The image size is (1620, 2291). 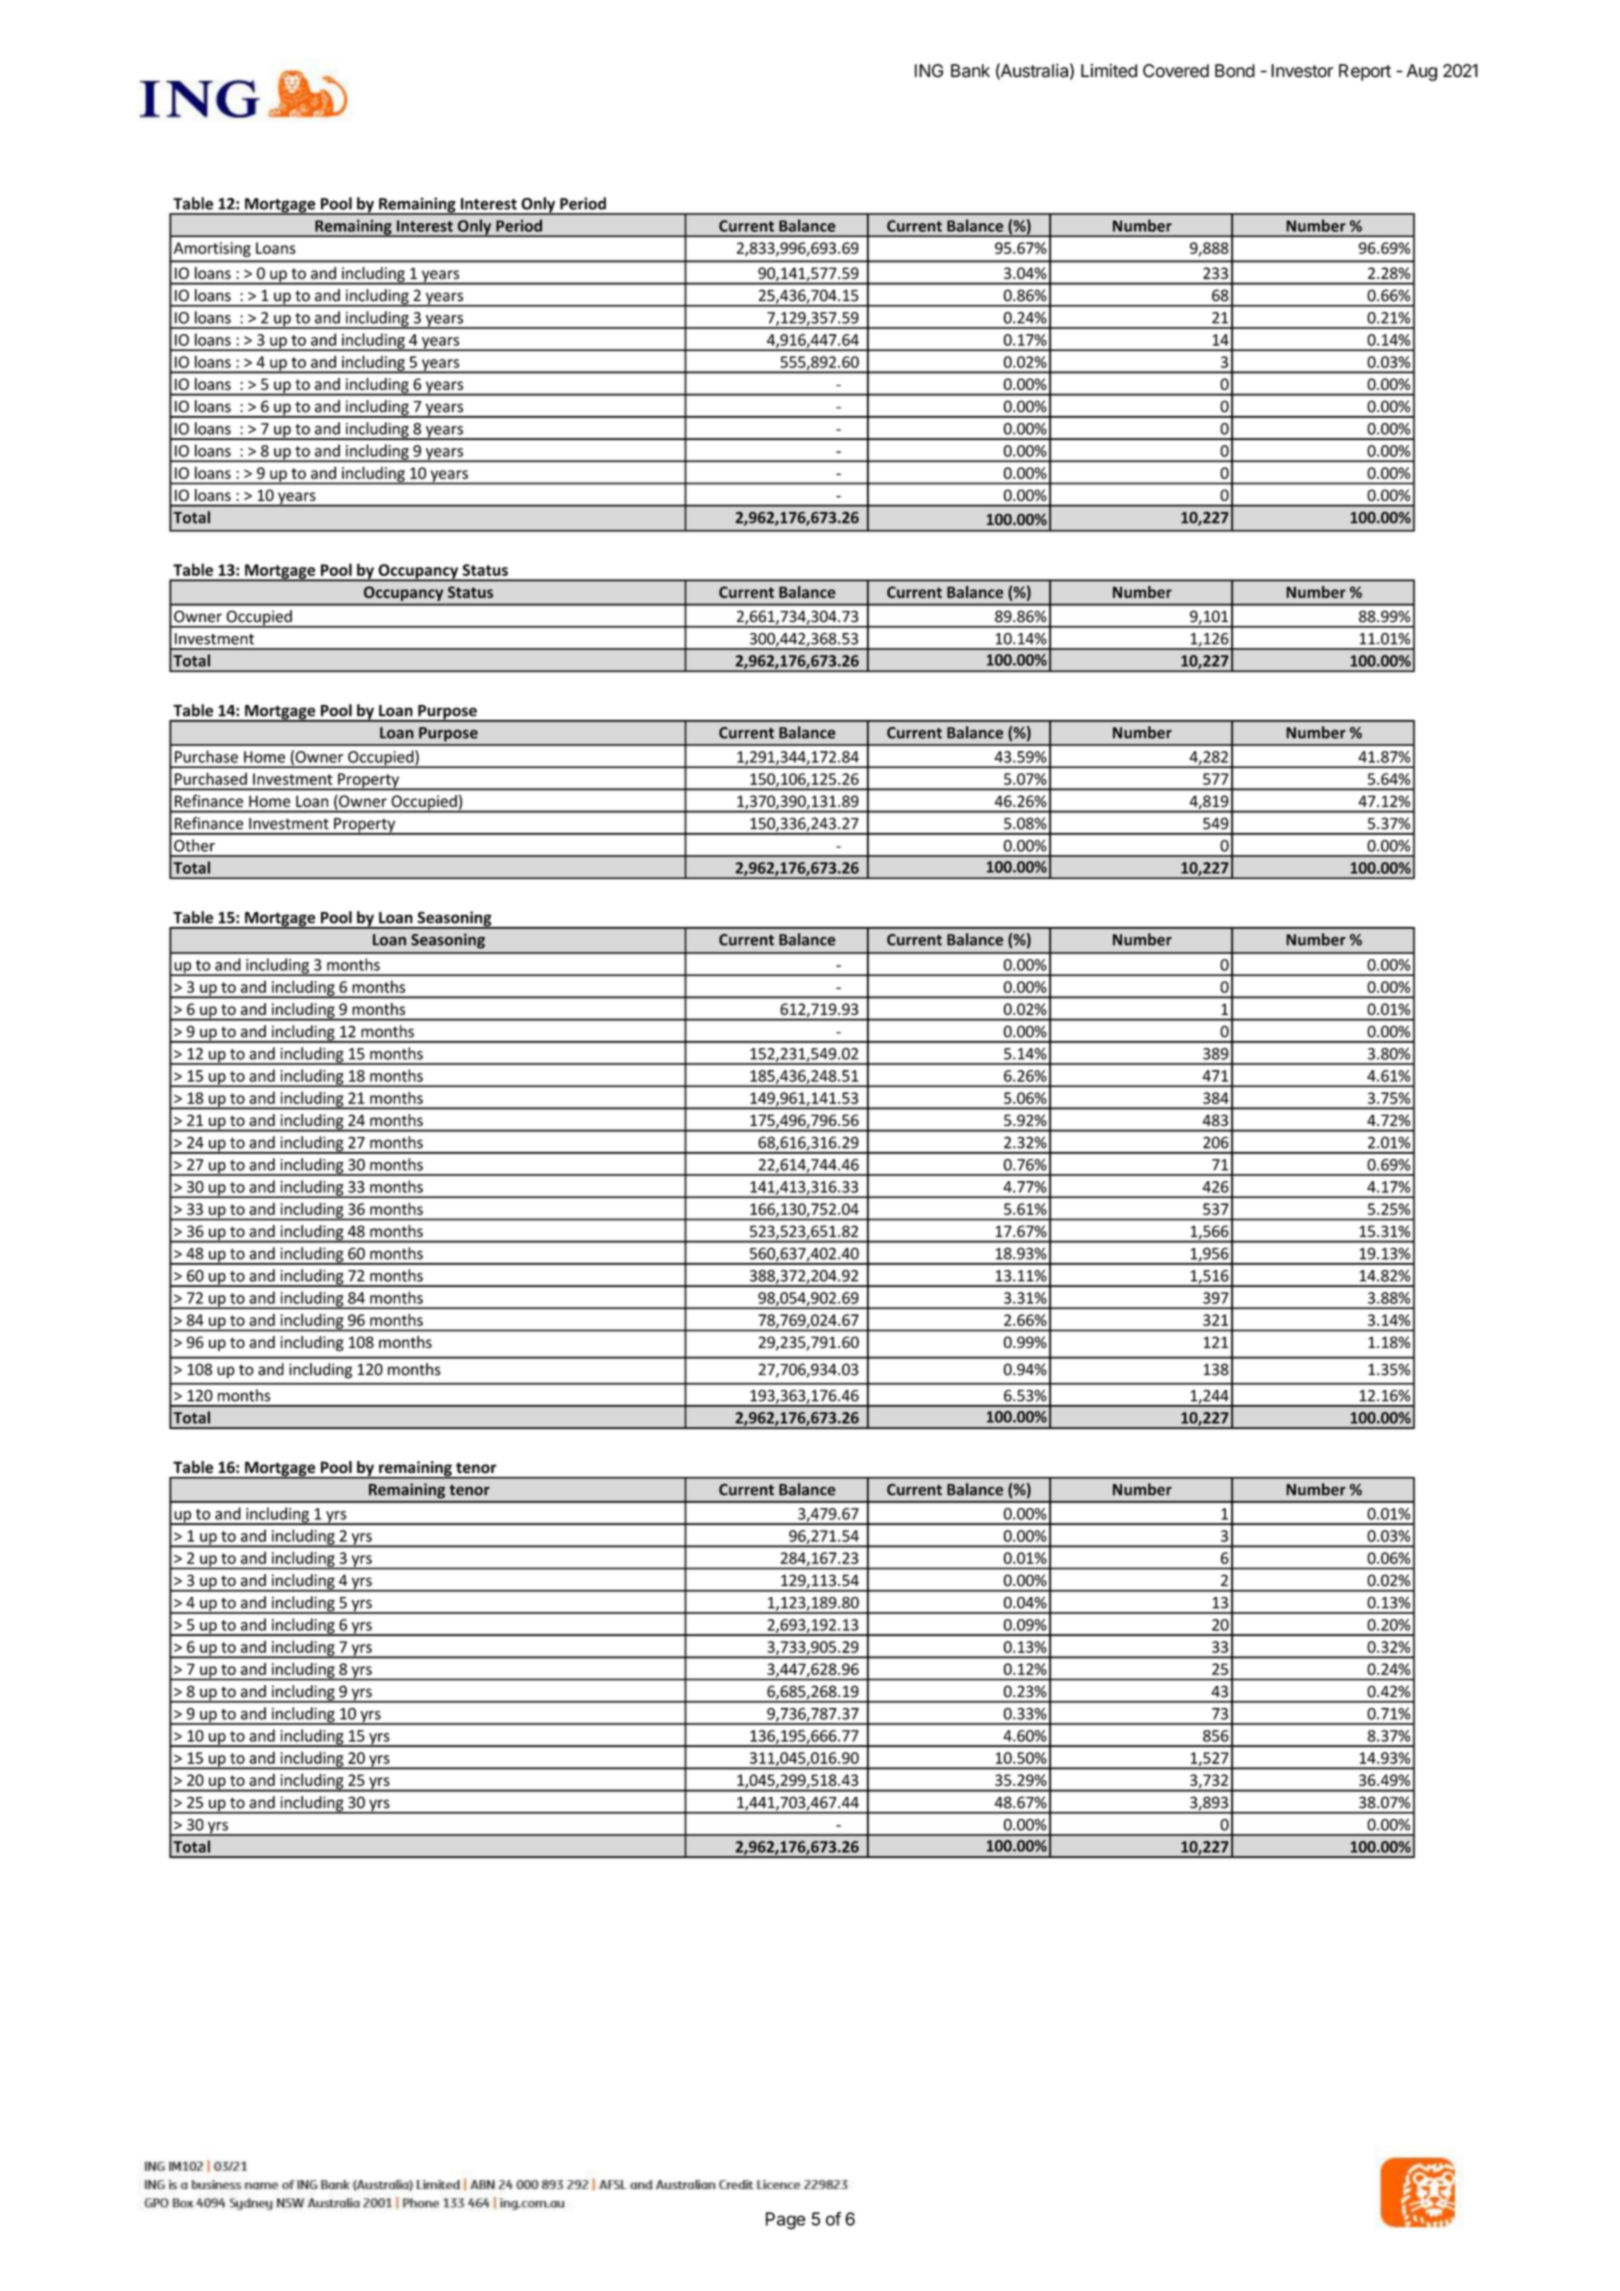 What do you see at coordinates (194, 845) in the screenshot?
I see `Other` at bounding box center [194, 845].
